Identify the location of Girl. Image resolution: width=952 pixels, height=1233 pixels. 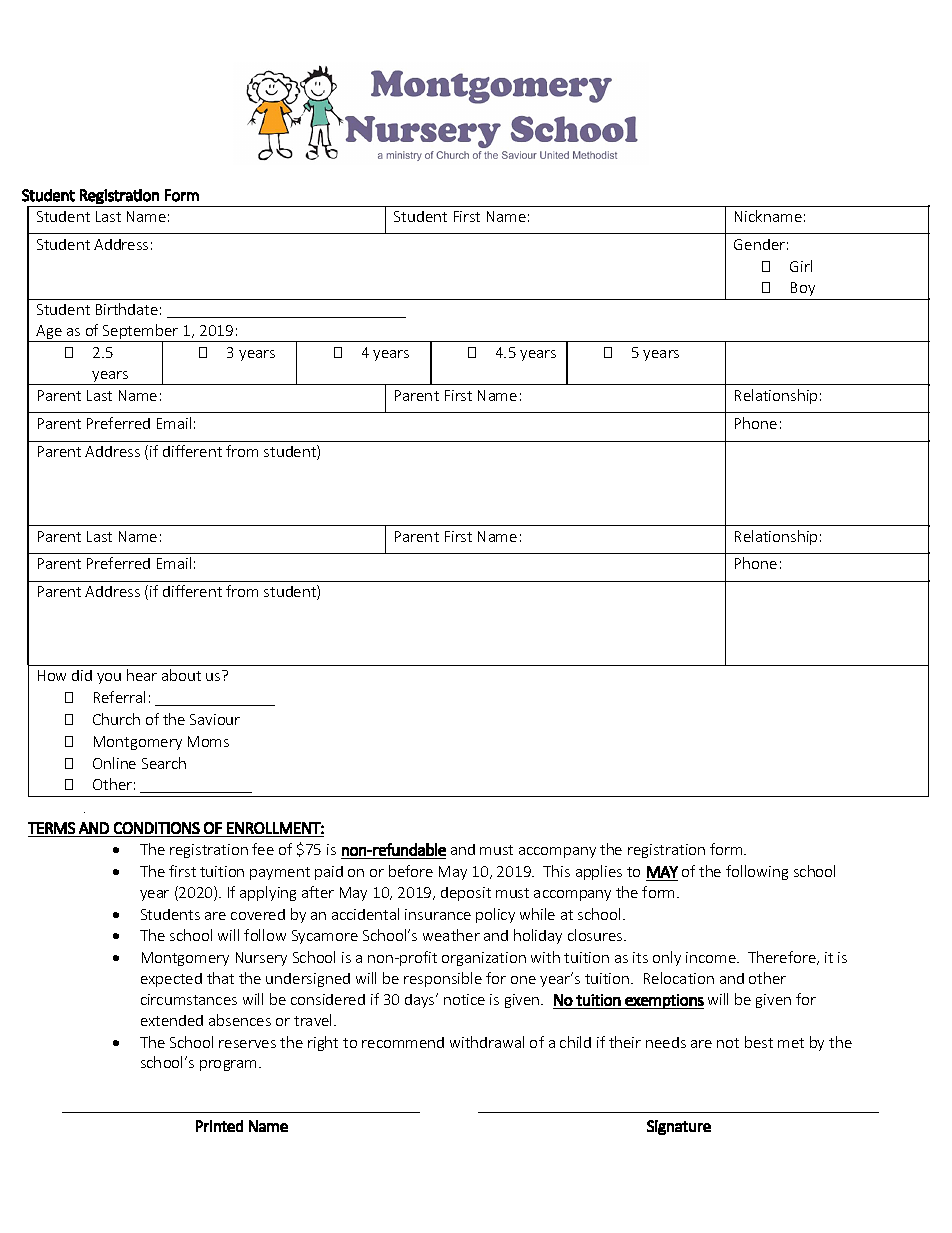
(801, 266).
